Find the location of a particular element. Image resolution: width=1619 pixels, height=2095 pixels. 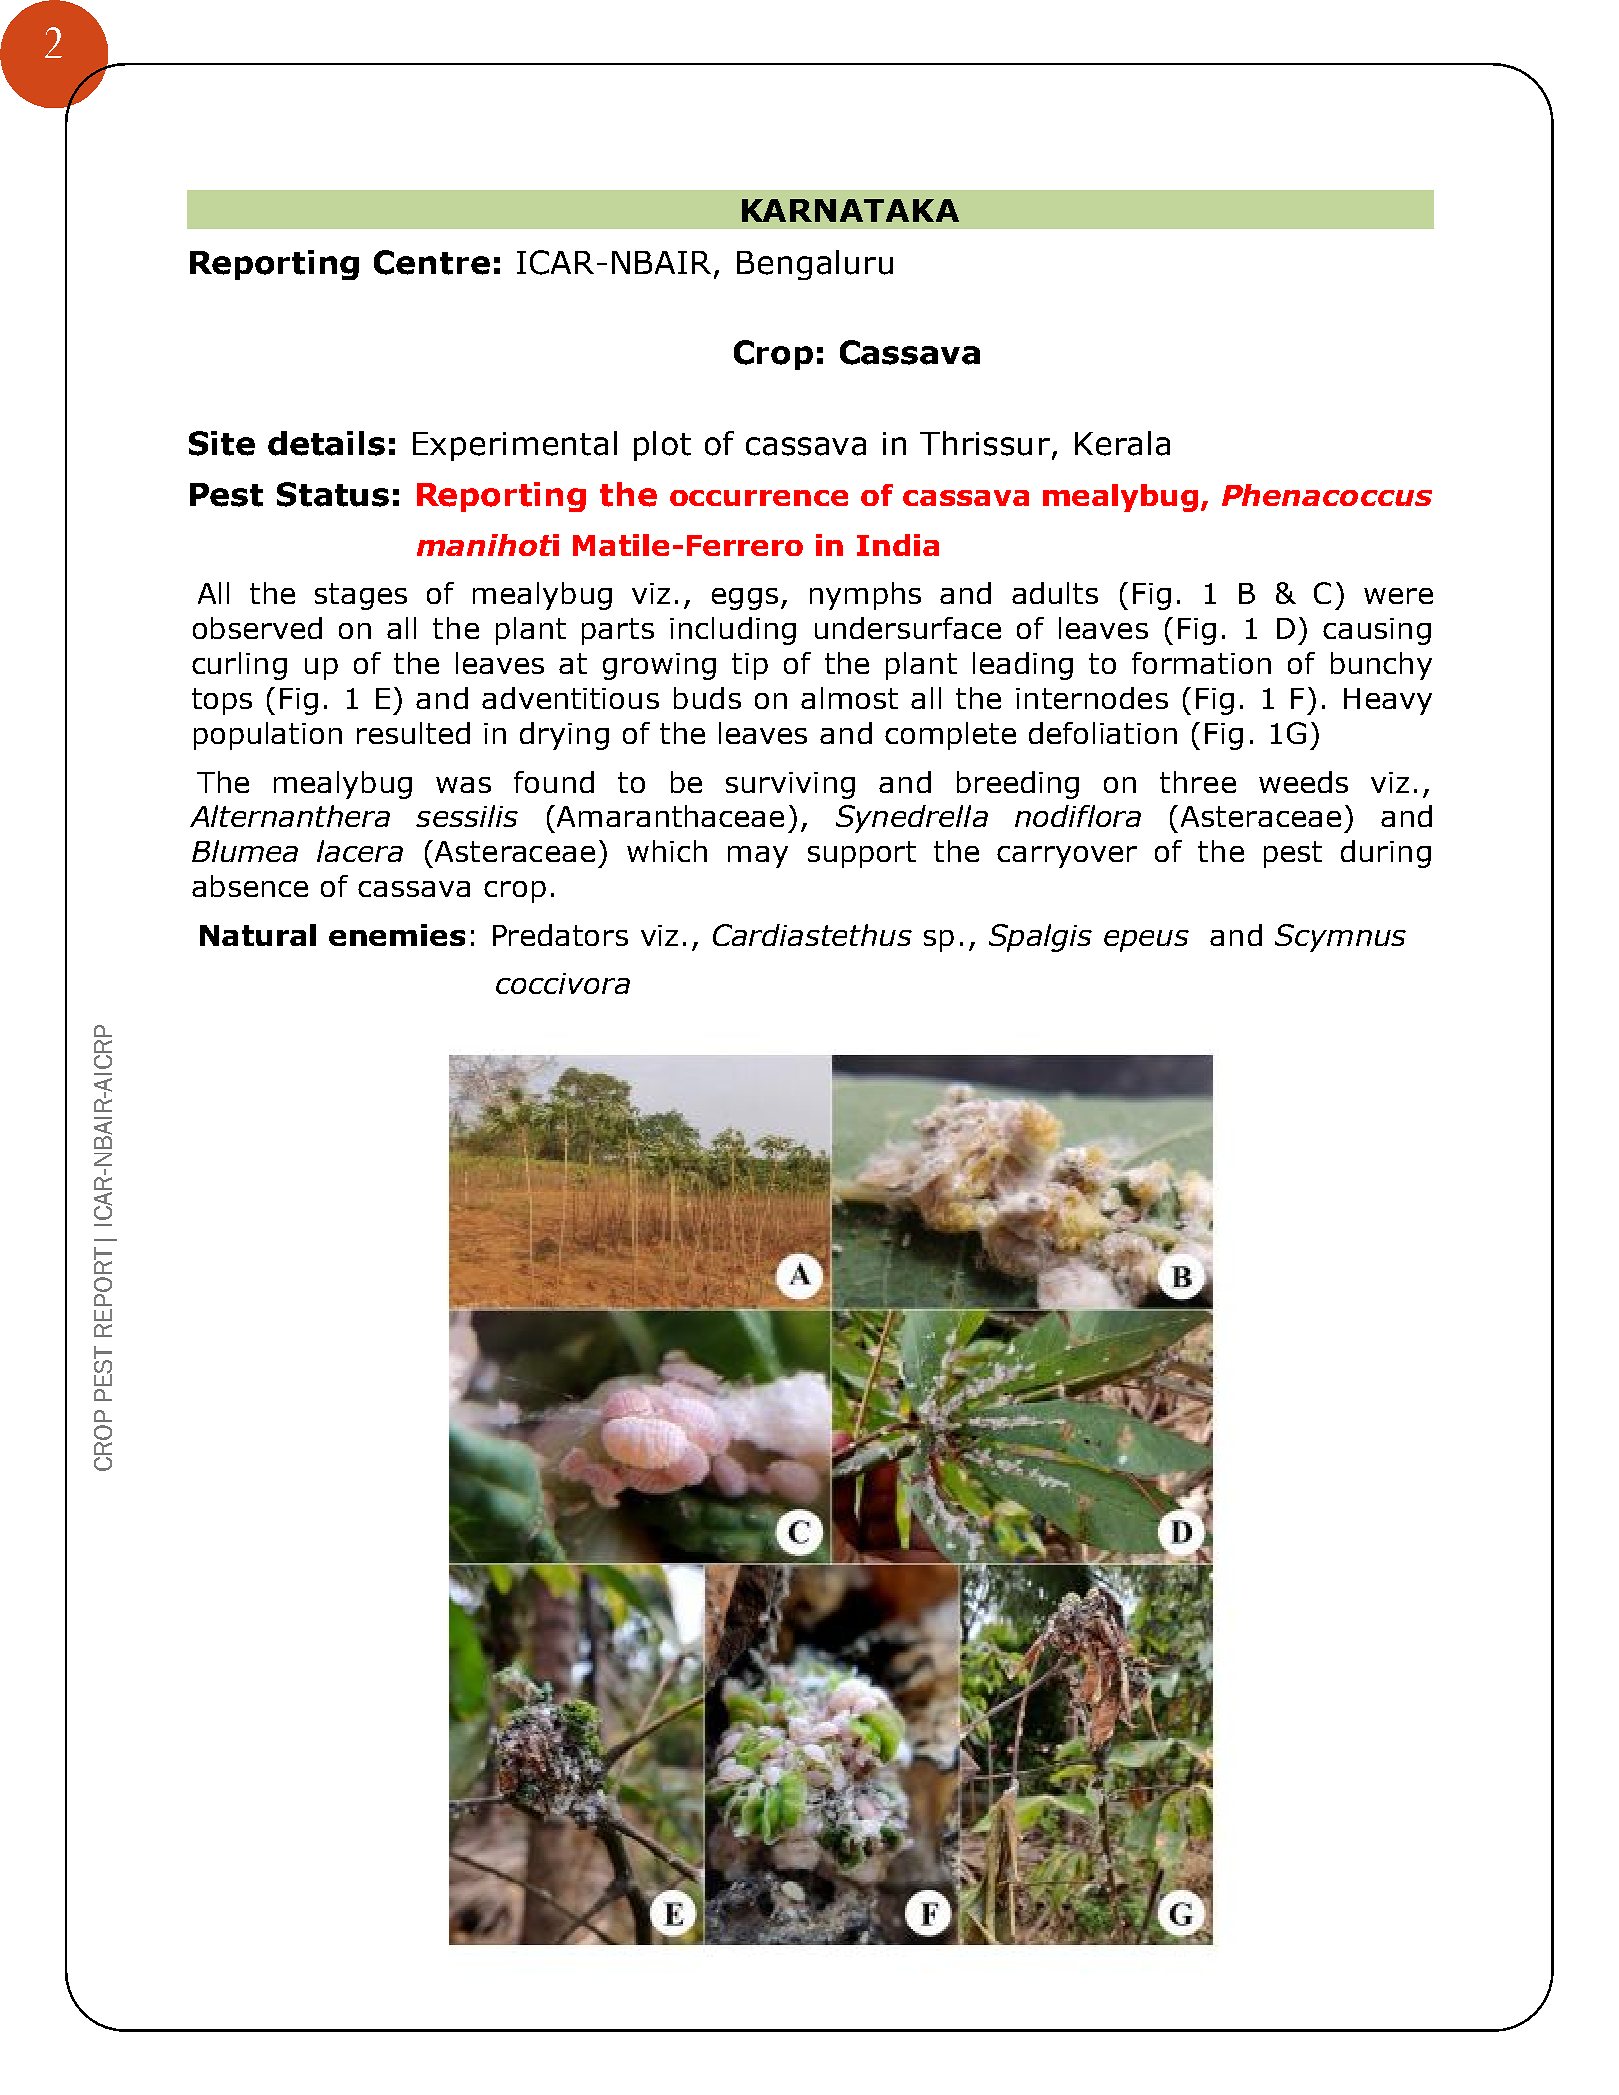

Centre is located at coordinates (432, 262).
